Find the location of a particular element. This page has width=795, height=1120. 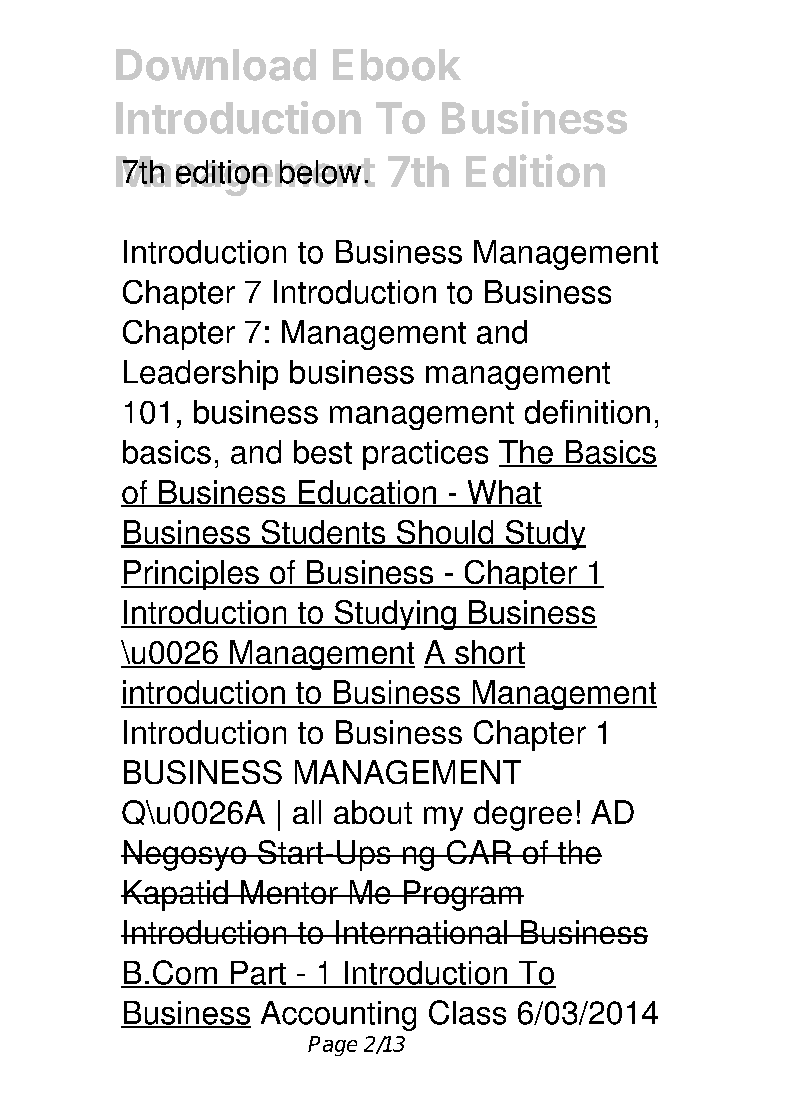

Download is located at coordinates (216, 65).
